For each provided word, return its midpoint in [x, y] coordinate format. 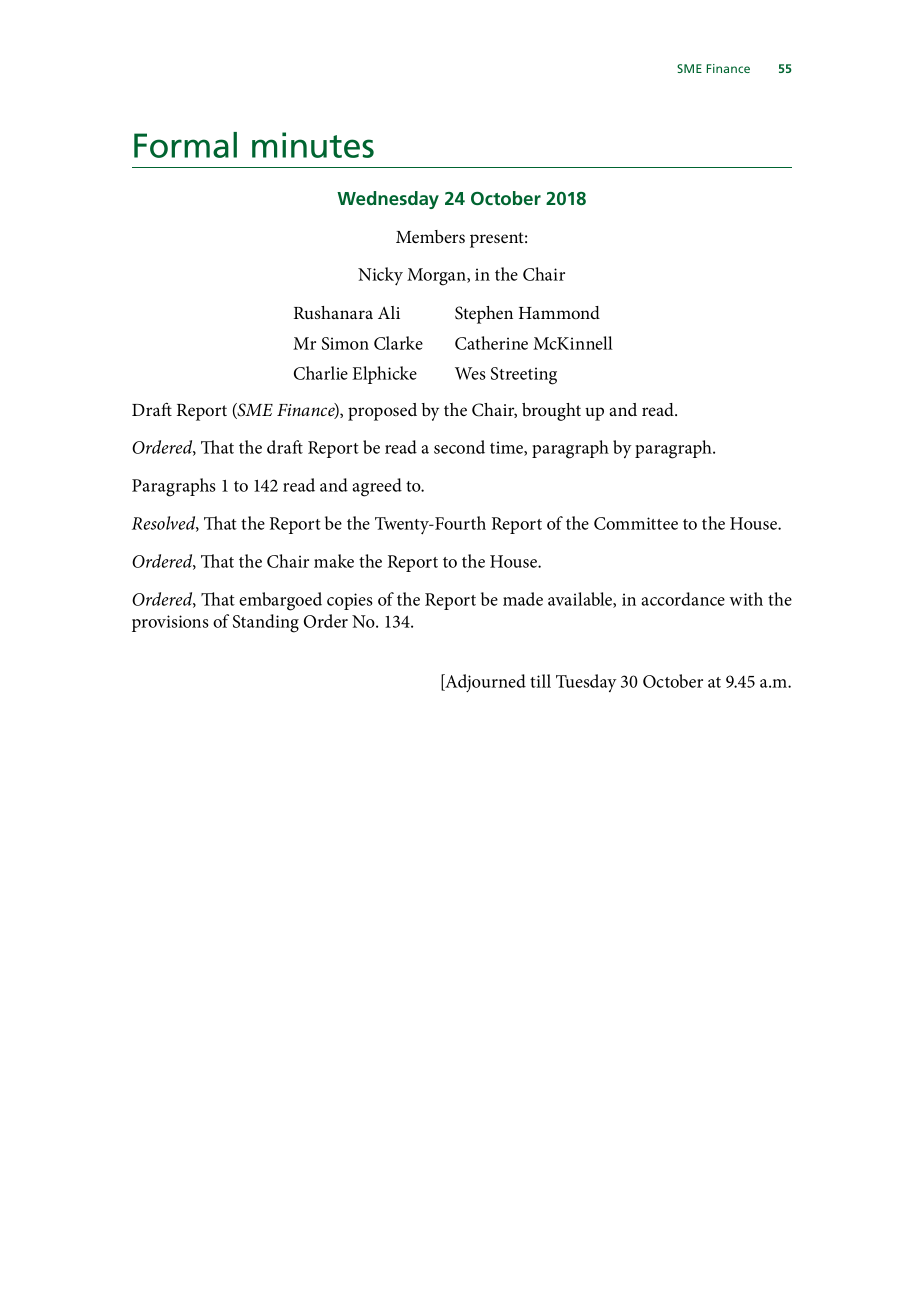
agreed [377, 487]
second [459, 447]
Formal [185, 145]
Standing [266, 623]
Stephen [484, 315]
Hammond [559, 312]
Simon [345, 343]
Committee [636, 523]
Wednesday [388, 200]
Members [430, 236]
